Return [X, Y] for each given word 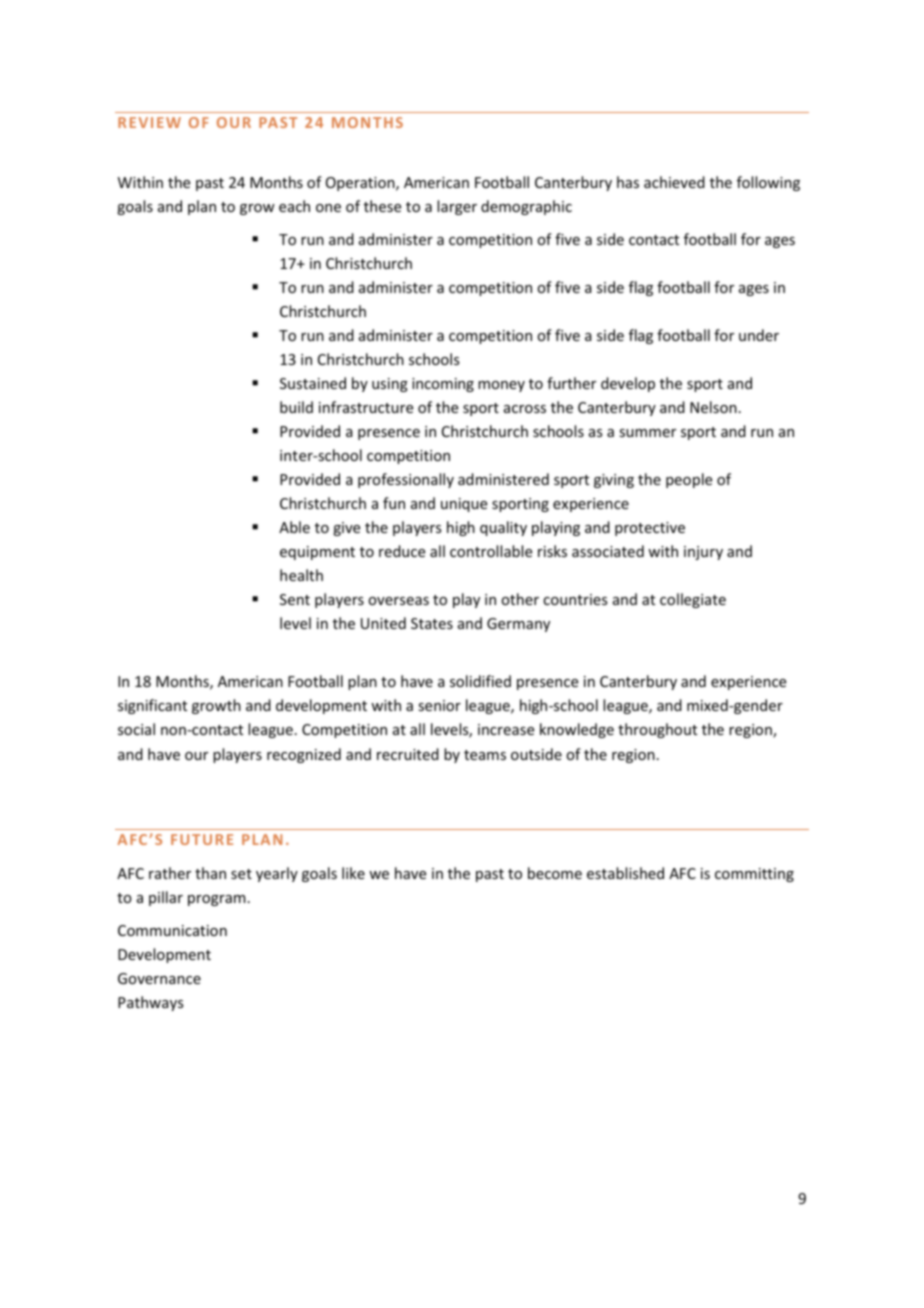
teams [485, 755]
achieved [674, 182]
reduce [402, 551]
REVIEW [149, 122]
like [353, 873]
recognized [304, 755]
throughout [657, 730]
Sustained [313, 383]
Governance [159, 978]
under [759, 335]
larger [457, 207]
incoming [443, 385]
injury [703, 553]
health [301, 575]
